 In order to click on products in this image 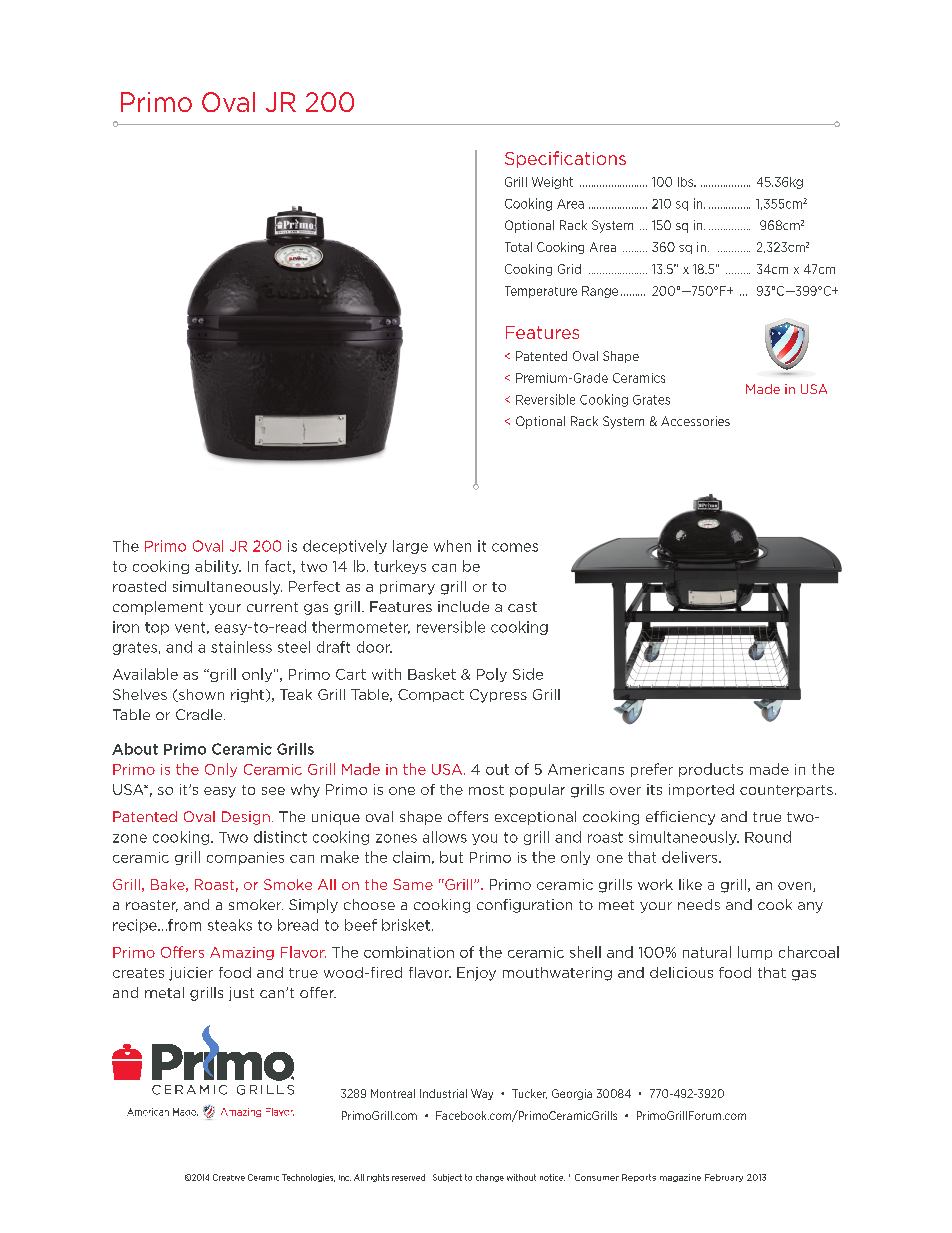, I will do `click(711, 770)`.
